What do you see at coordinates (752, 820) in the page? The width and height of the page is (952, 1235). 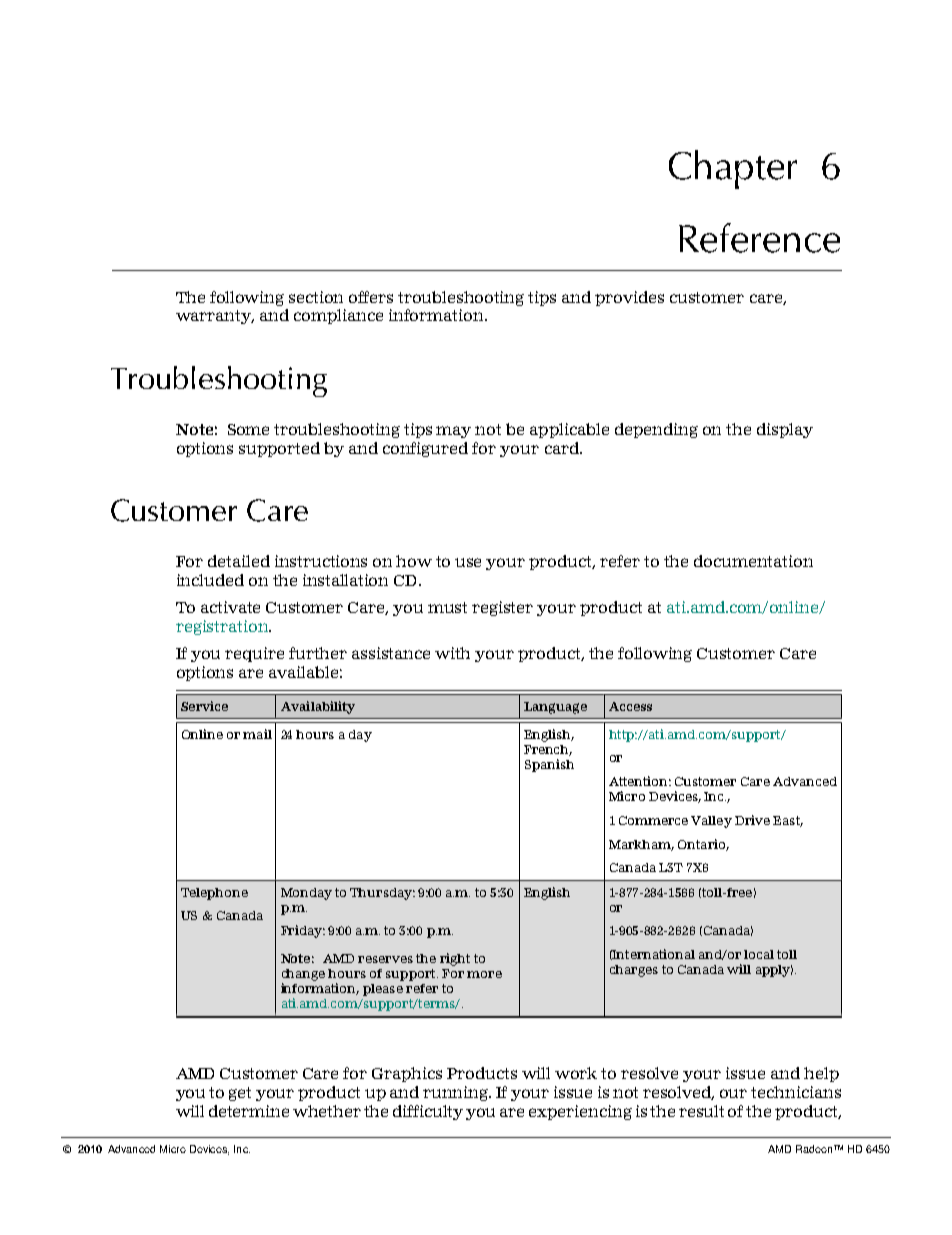 I see `Drive` at bounding box center [752, 820].
